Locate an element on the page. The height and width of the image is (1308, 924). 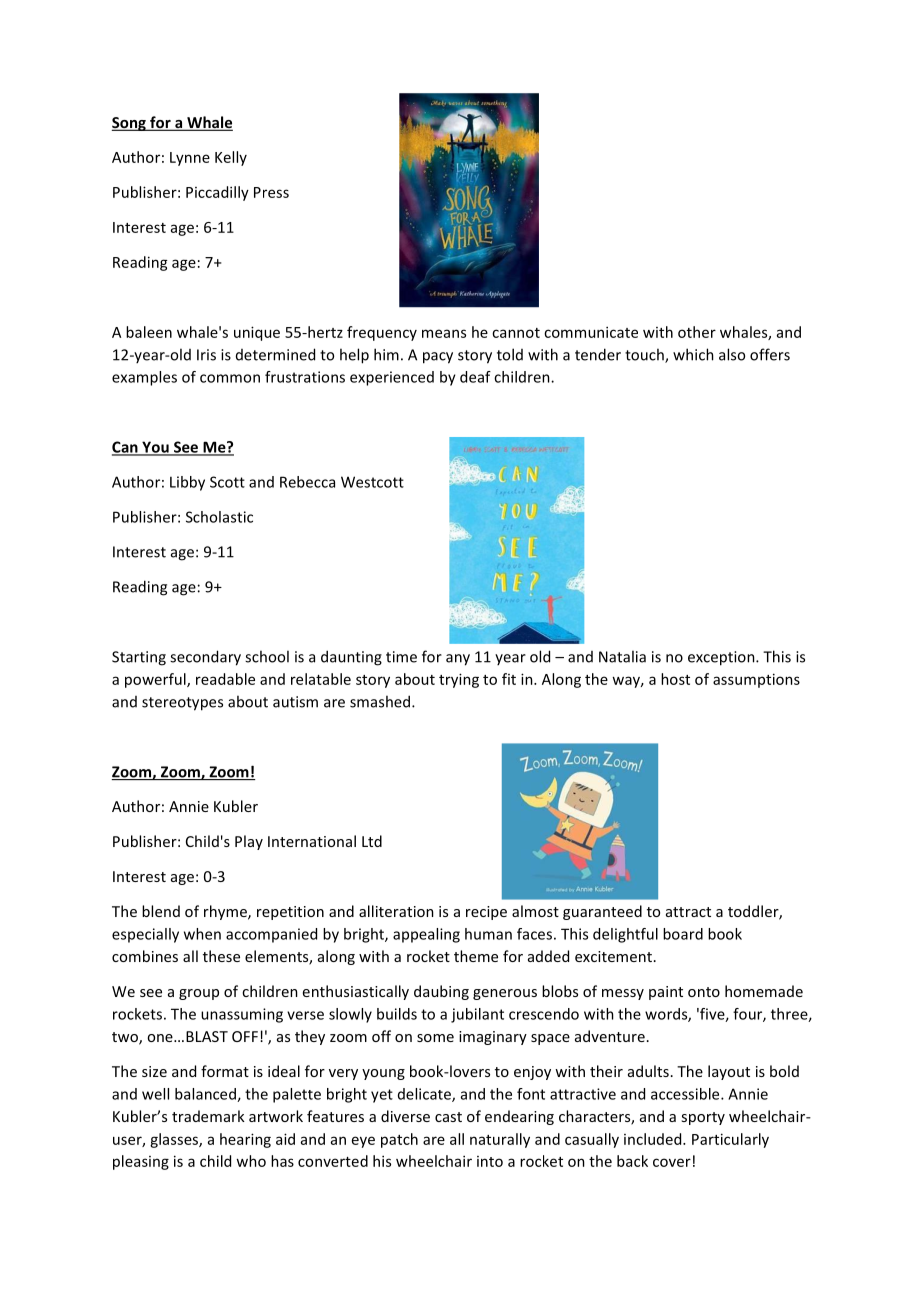
exception is located at coordinates (722, 658).
